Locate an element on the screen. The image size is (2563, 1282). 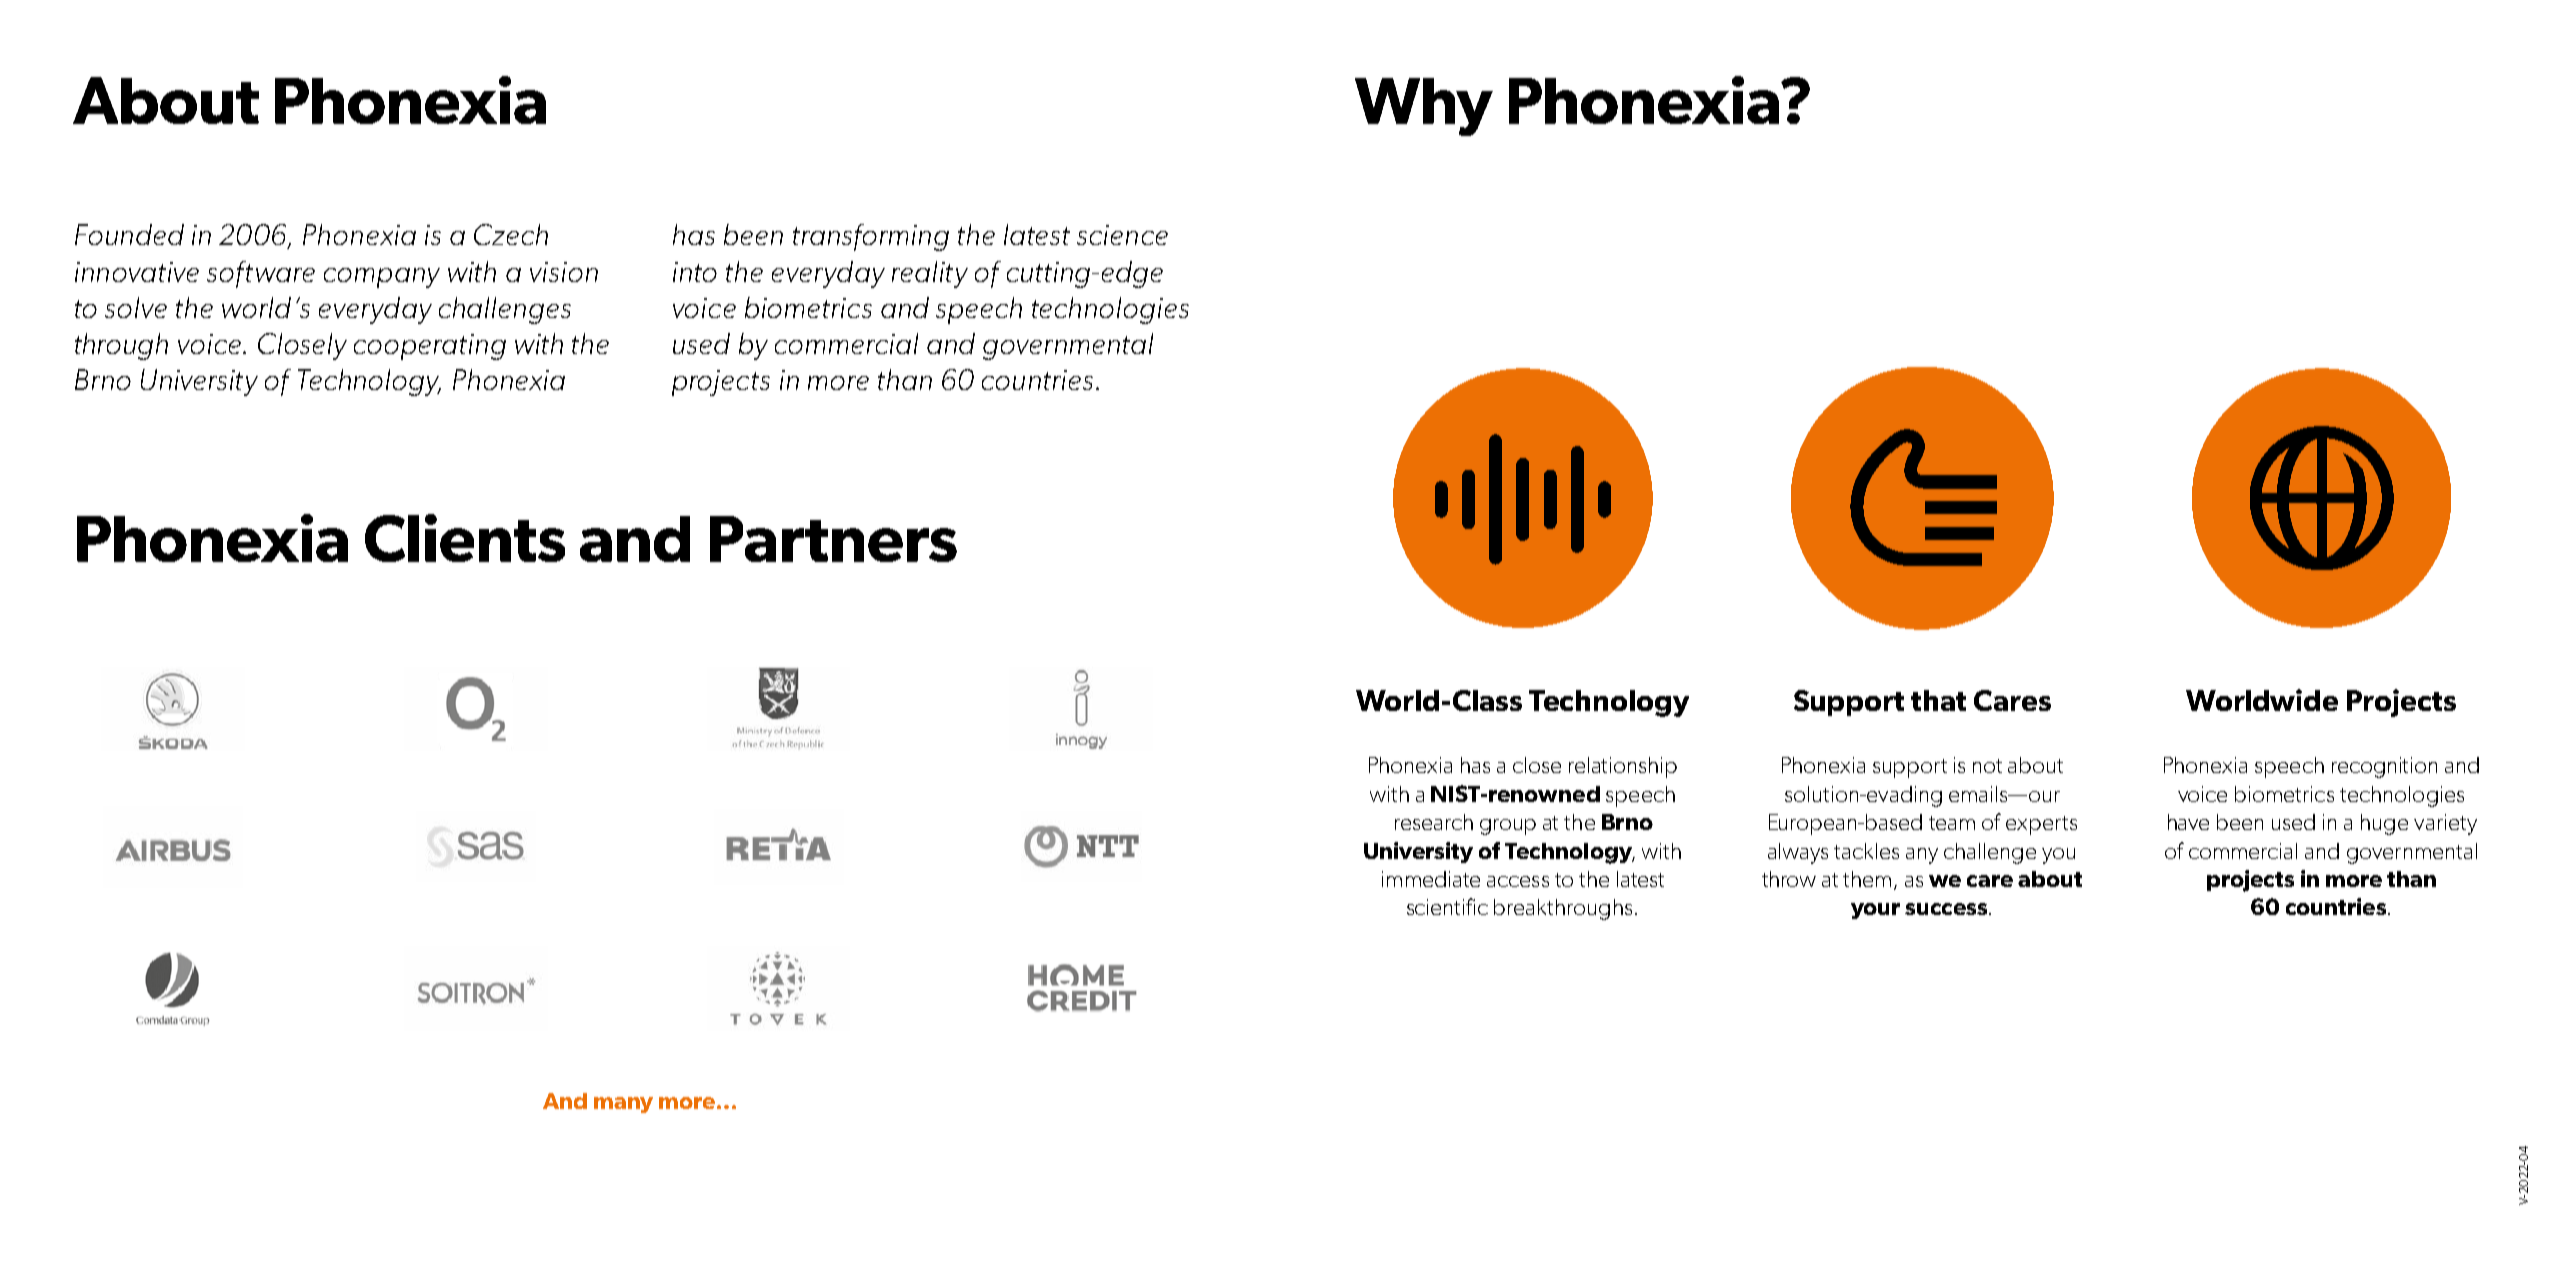
Why is located at coordinates (1424, 107).
